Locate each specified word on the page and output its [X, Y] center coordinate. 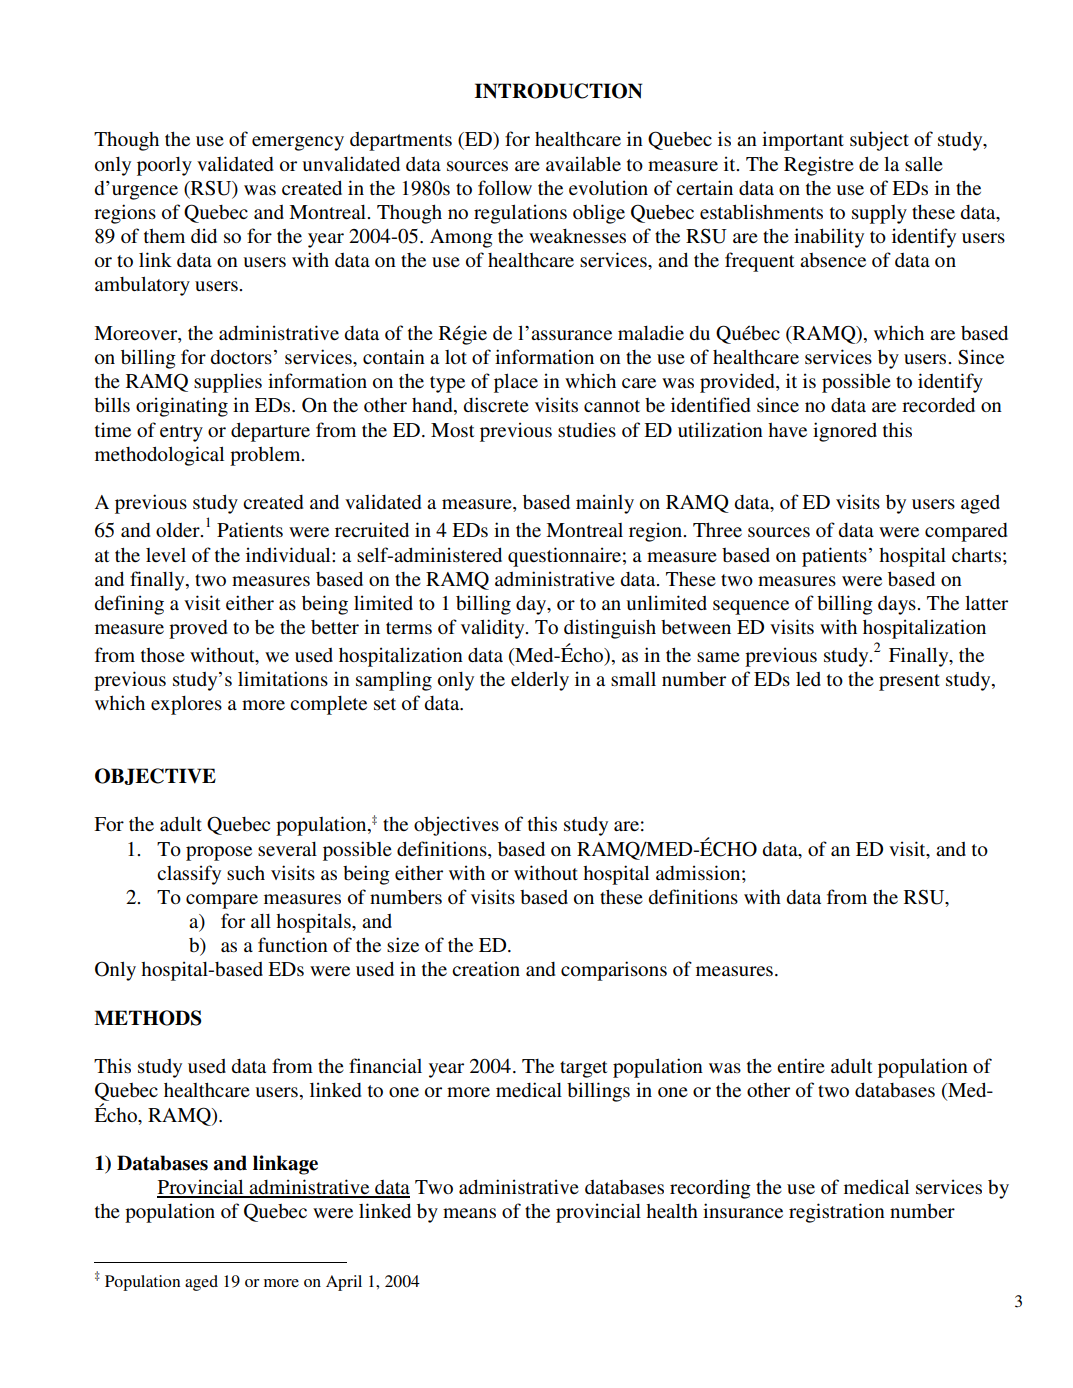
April [344, 1283]
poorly [164, 166]
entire [801, 1065]
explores [186, 705]
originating [182, 407]
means [469, 1213]
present [909, 682]
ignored [845, 432]
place [516, 383]
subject [879, 141]
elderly [540, 681]
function [293, 944]
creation [486, 968]
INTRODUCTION [558, 91]
